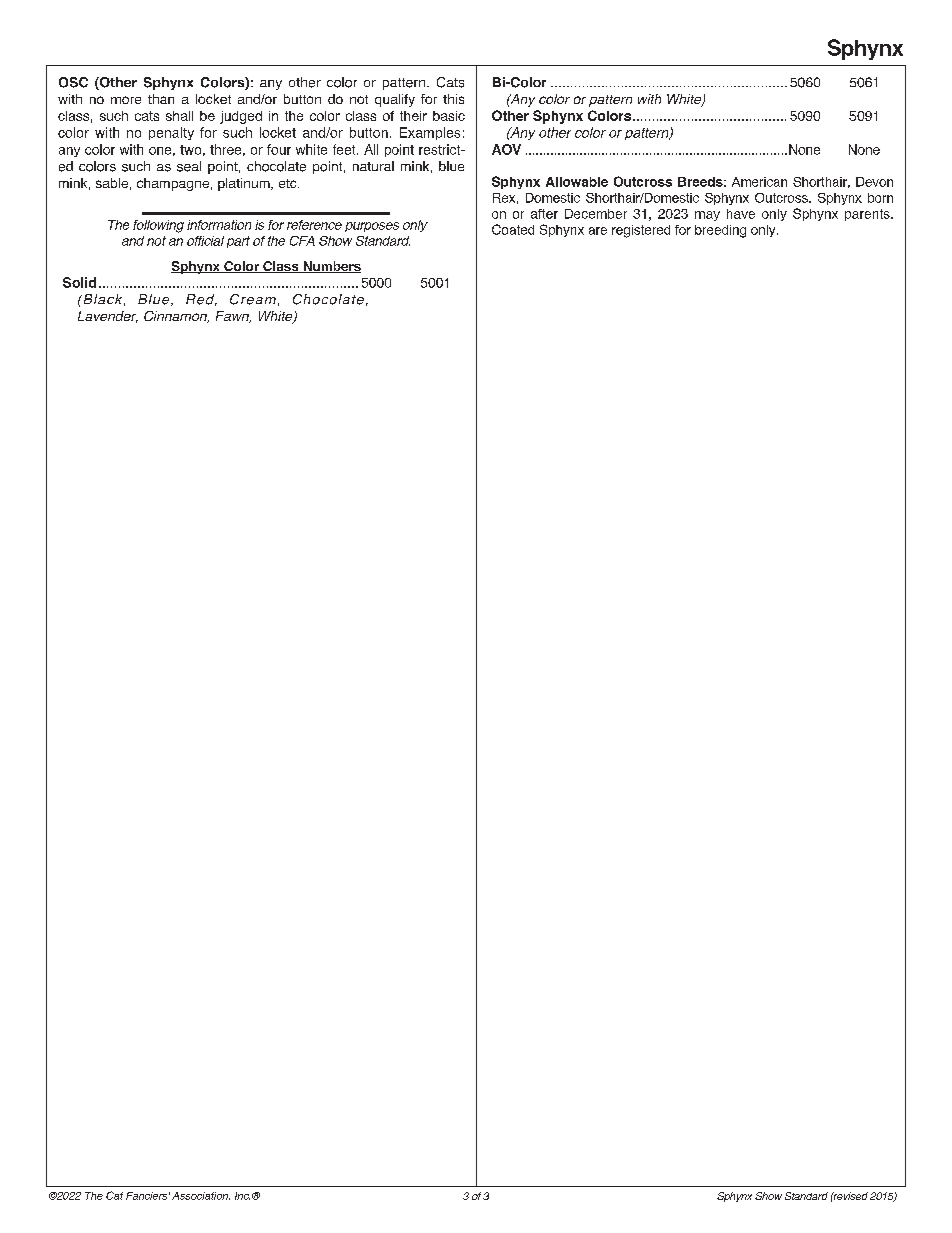  What do you see at coordinates (707, 216) in the screenshot?
I see `may` at bounding box center [707, 216].
